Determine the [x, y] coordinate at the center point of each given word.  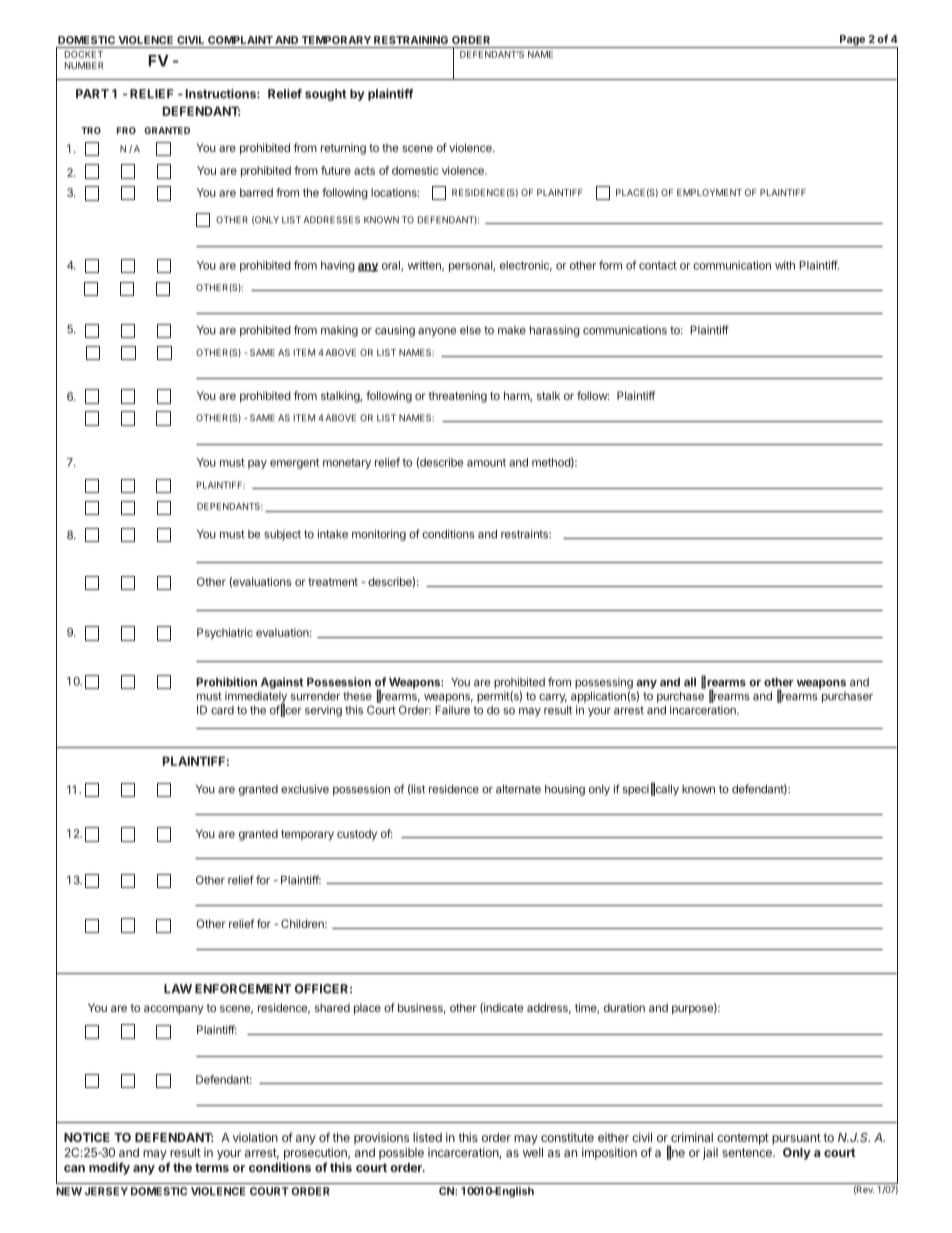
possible [401, 1153]
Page [852, 41]
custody [357, 835]
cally [667, 790]
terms [212, 1167]
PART [92, 94]
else [470, 330]
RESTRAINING [411, 40]
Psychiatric [225, 633]
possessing [604, 683]
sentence [748, 1152]
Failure [452, 710]
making [339, 331]
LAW [178, 989]
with [785, 265]
